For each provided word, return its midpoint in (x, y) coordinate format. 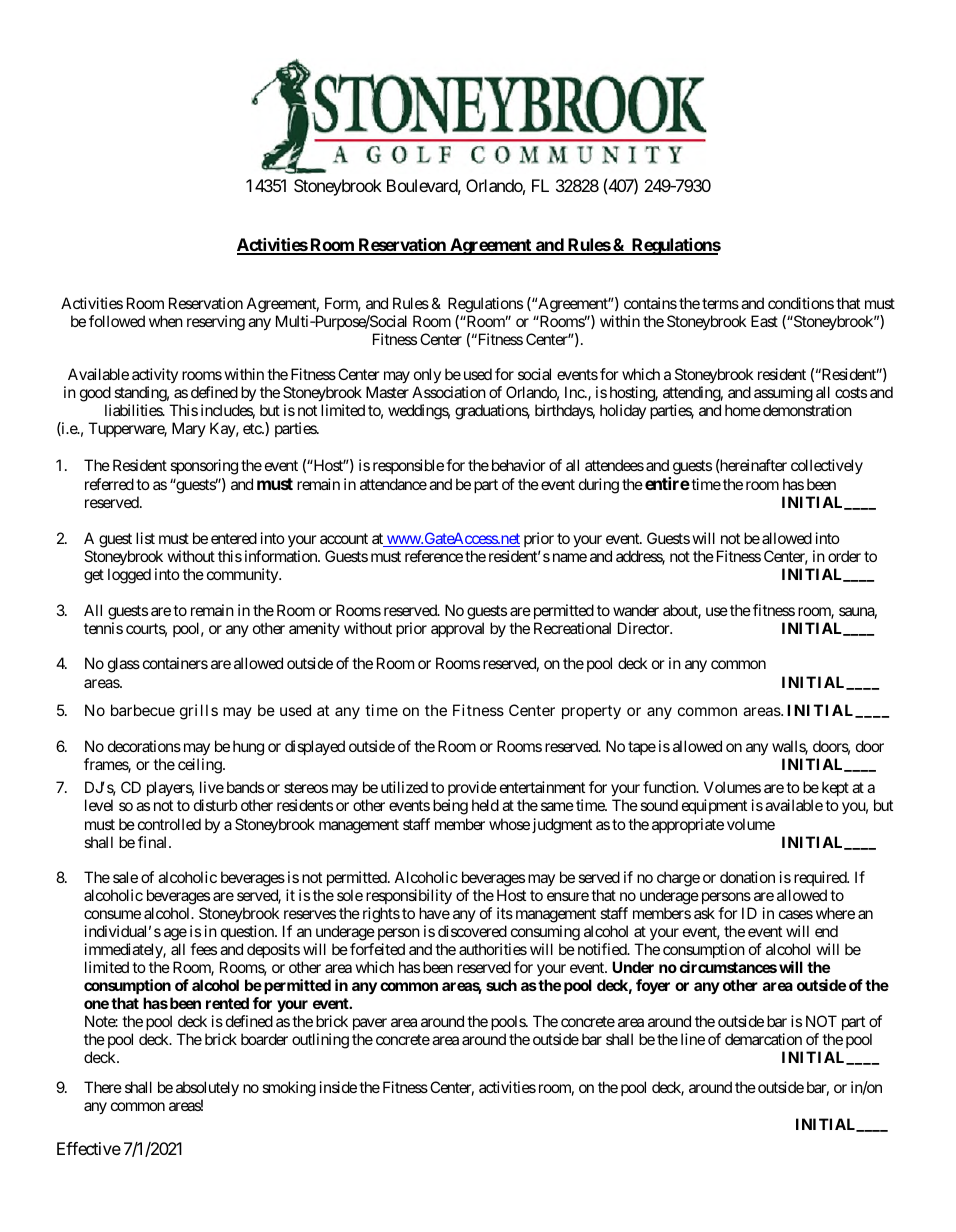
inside (338, 1087)
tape (642, 748)
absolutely (207, 1089)
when (166, 321)
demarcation (763, 1039)
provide (472, 790)
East (764, 321)
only (427, 377)
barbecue (143, 710)
